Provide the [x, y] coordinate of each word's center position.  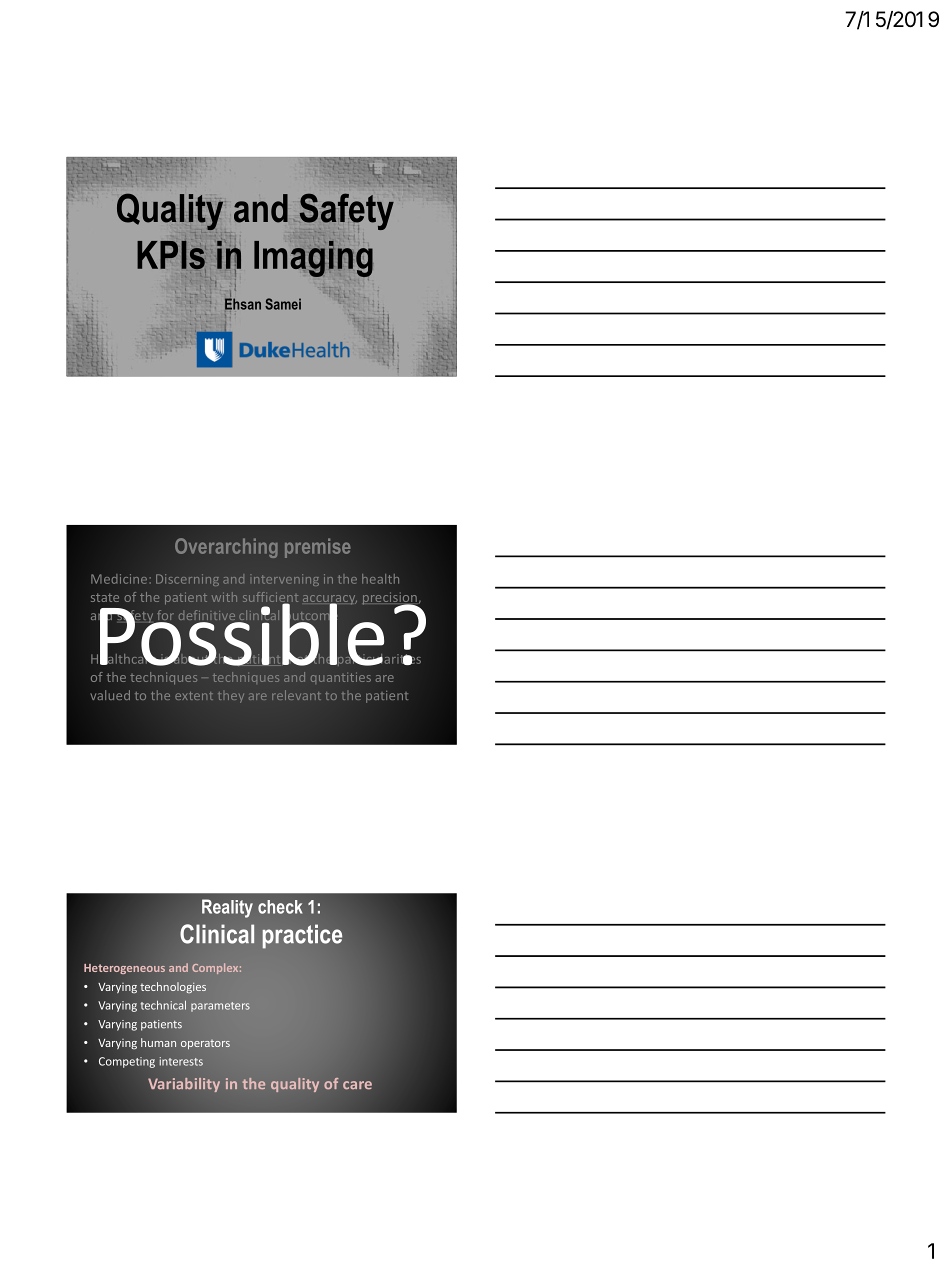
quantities [341, 678]
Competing [127, 1062]
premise [317, 548]
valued [110, 695]
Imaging [313, 257]
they [231, 697]
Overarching [226, 548]
